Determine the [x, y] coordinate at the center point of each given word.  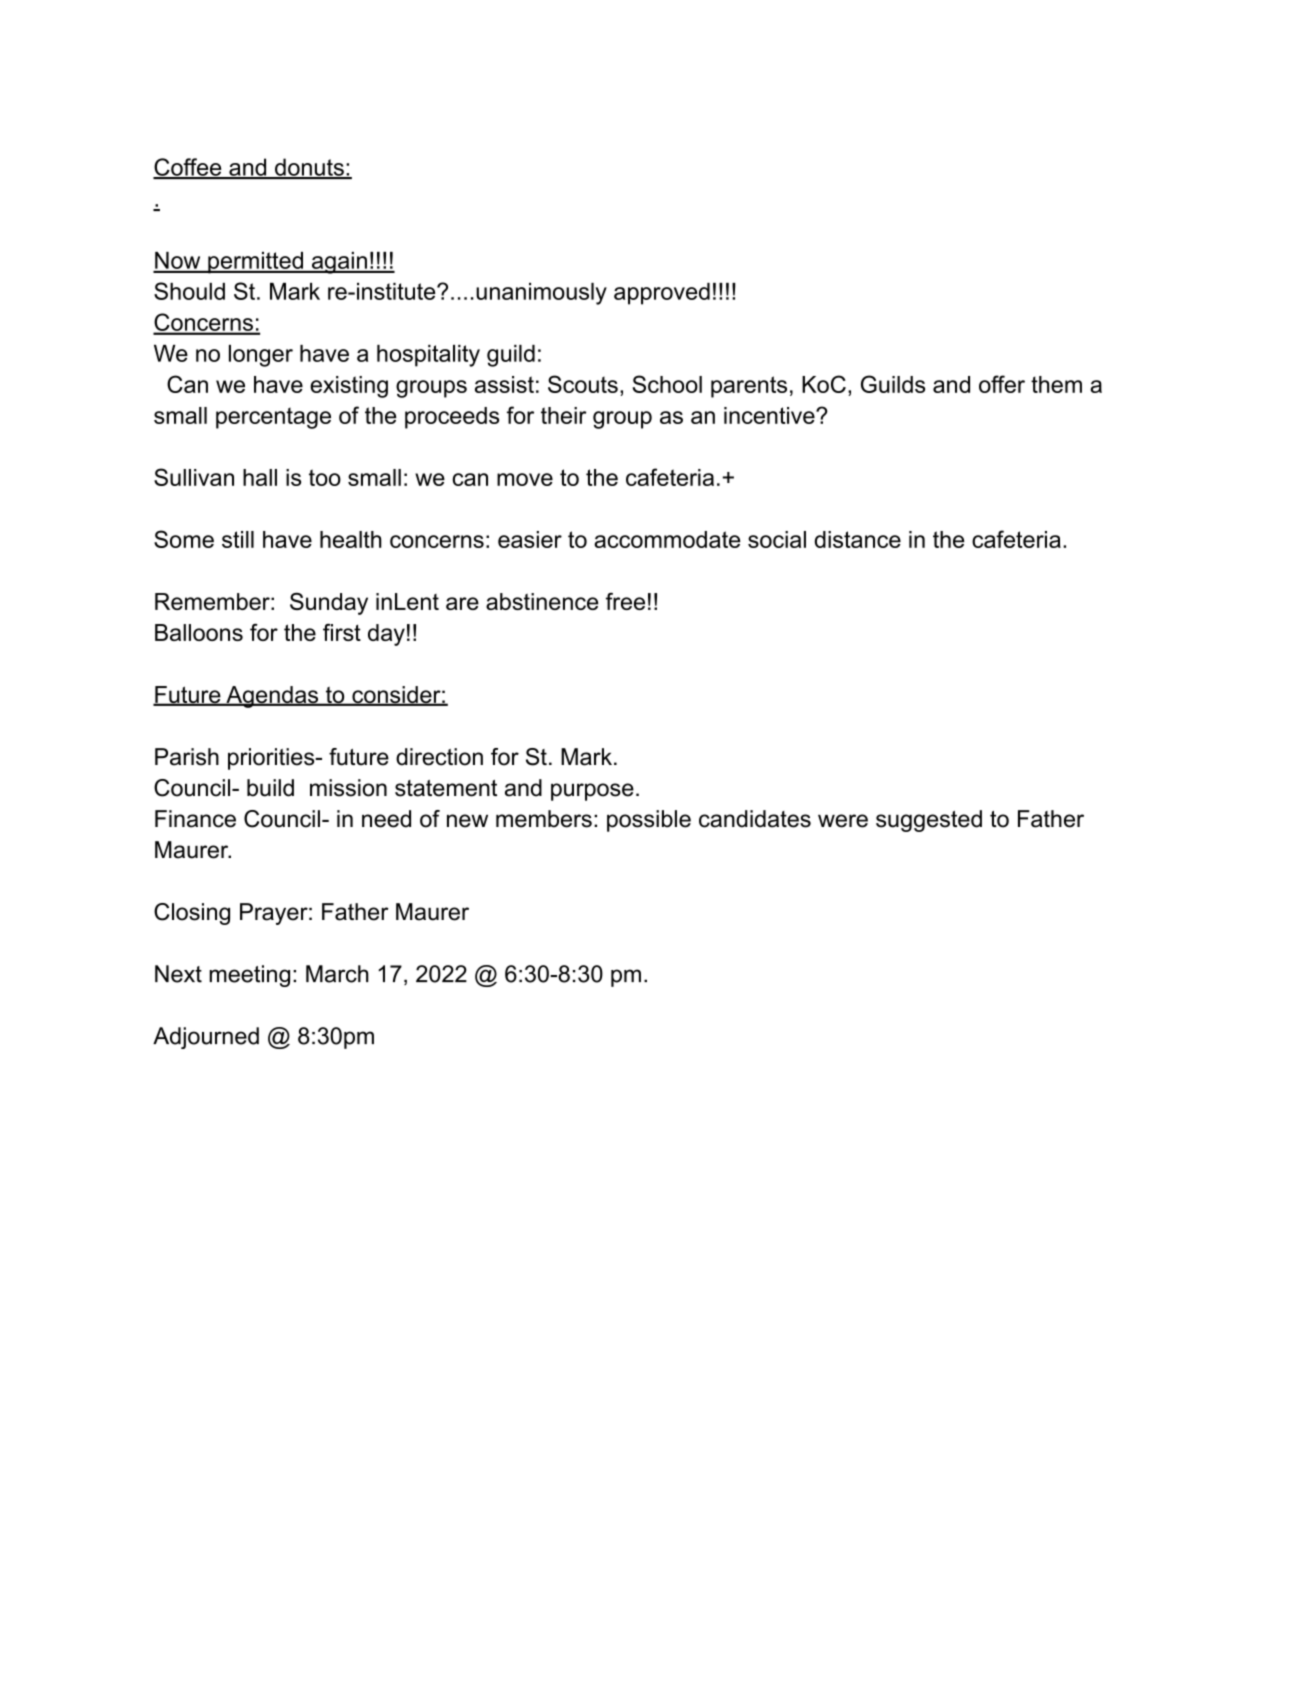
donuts [309, 168]
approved [662, 294]
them [1056, 384]
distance [858, 539]
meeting [249, 976]
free [625, 601]
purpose [592, 792]
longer [261, 356]
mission [348, 788]
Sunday [329, 603]
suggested [929, 821]
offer [1002, 384]
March [337, 974]
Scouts [583, 384]
